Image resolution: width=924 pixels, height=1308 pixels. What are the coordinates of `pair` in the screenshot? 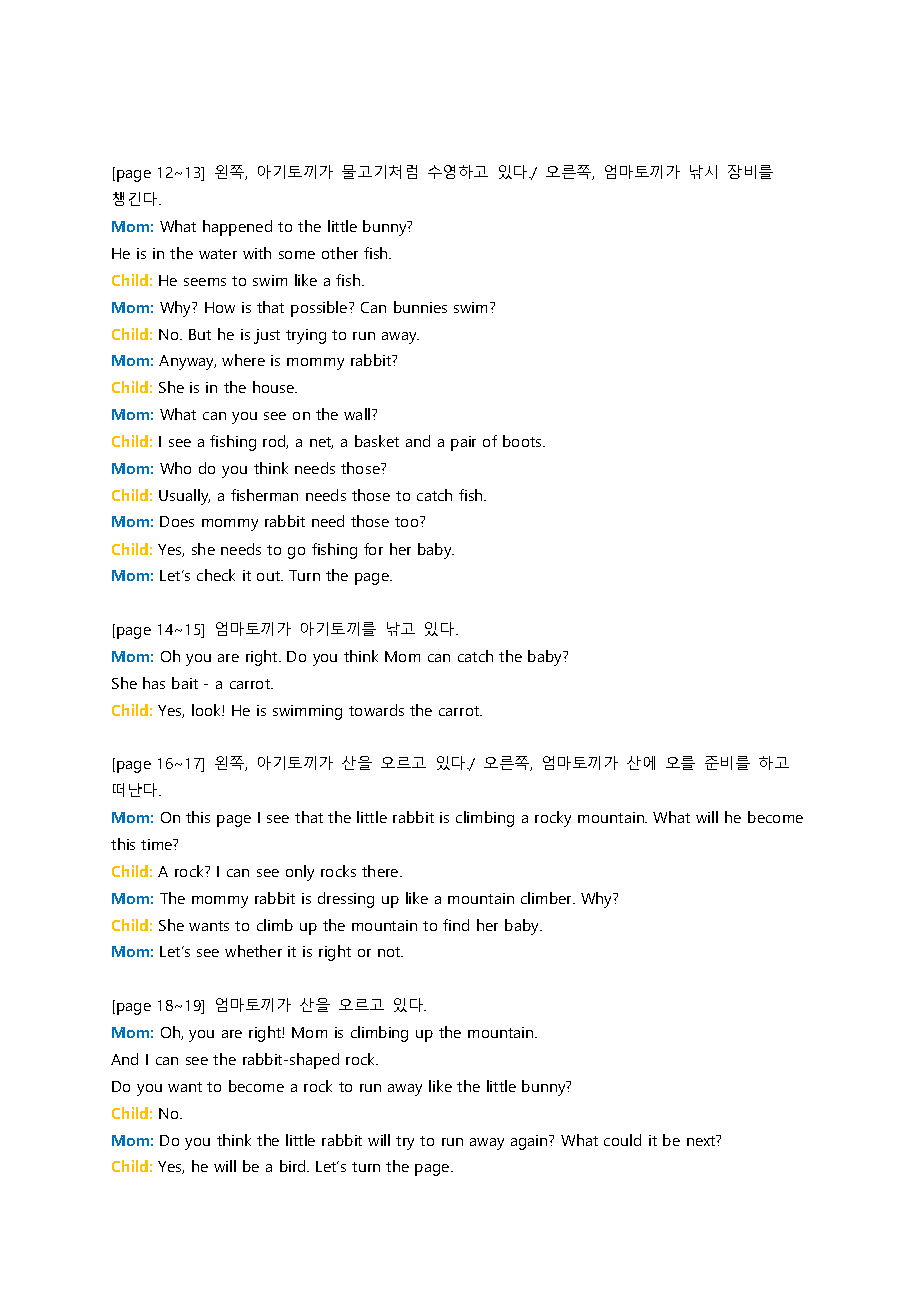 It's located at (463, 443).
